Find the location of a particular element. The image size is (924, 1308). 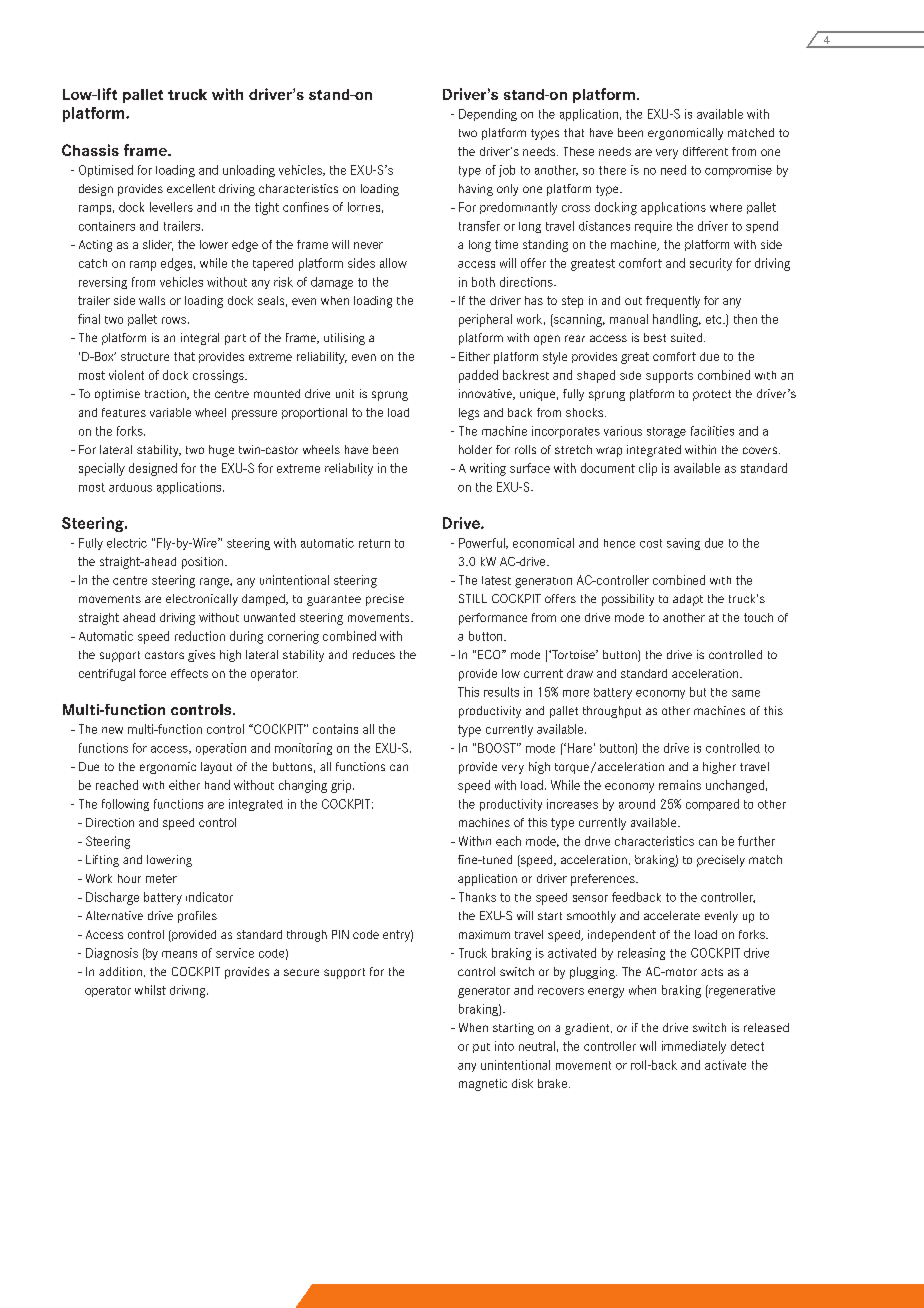

contains is located at coordinates (335, 729).
